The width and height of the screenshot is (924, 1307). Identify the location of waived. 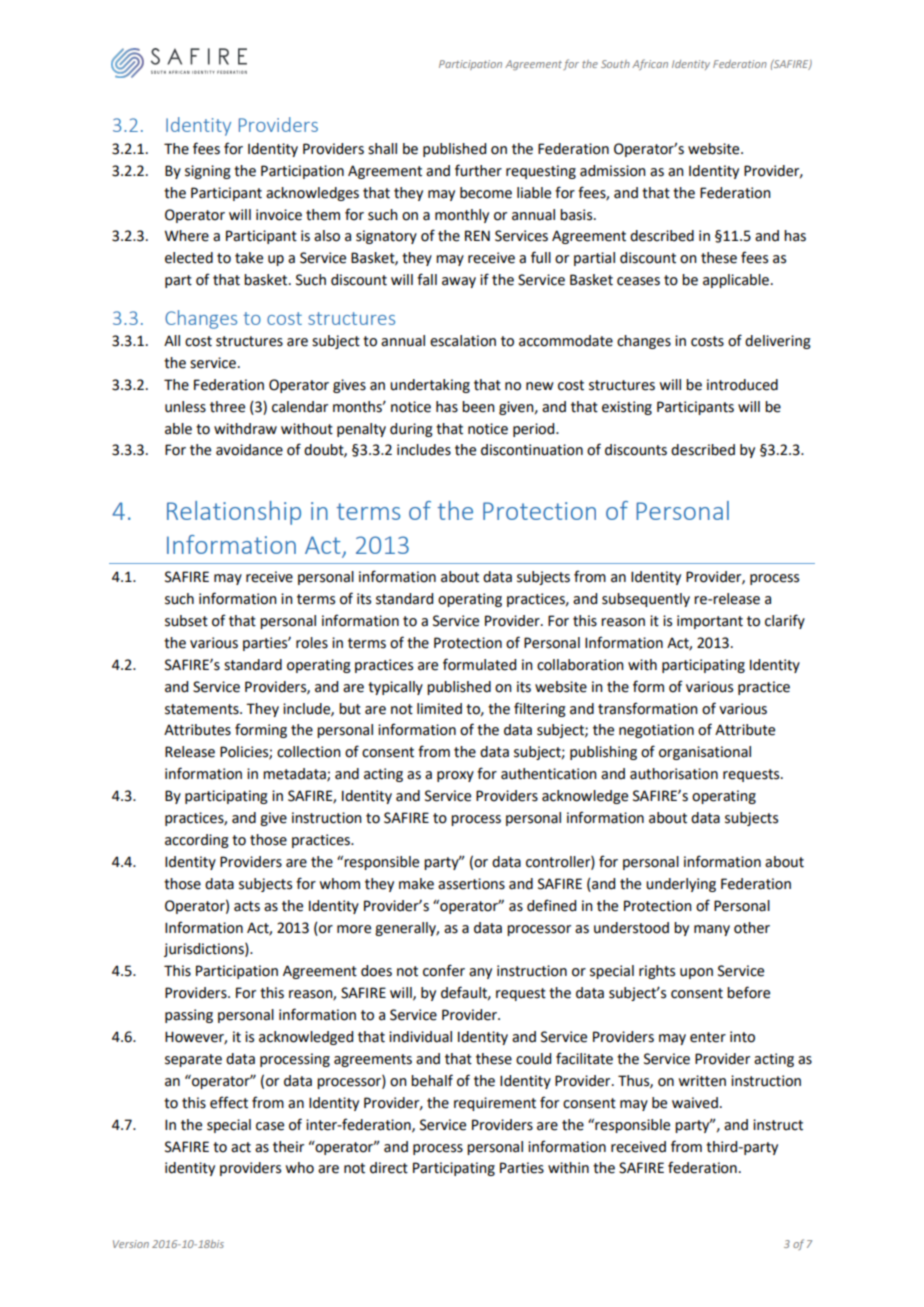
(695, 1103).
